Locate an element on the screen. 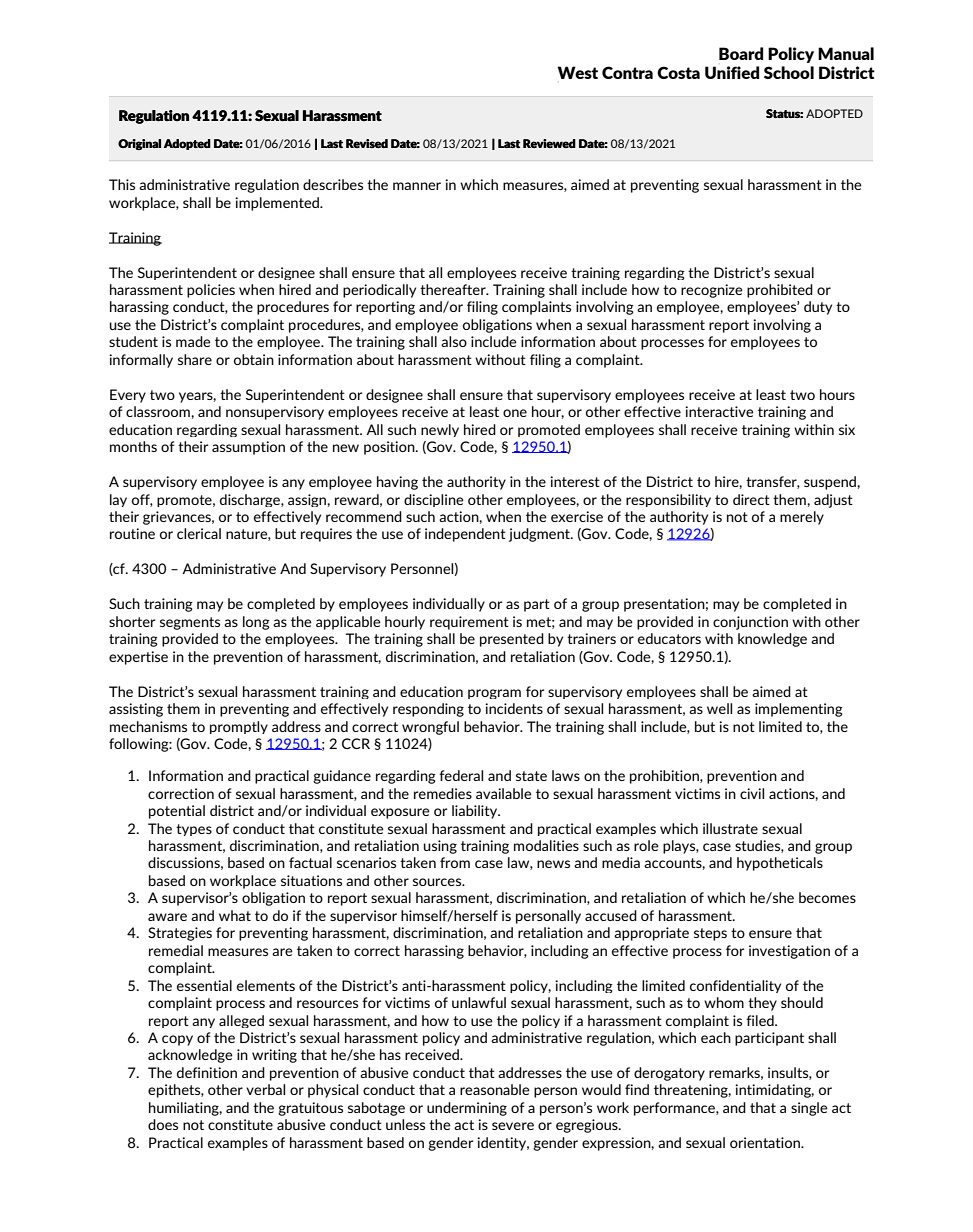 The width and height of the screenshot is (973, 1232). requirement is located at coordinates (469, 623).
